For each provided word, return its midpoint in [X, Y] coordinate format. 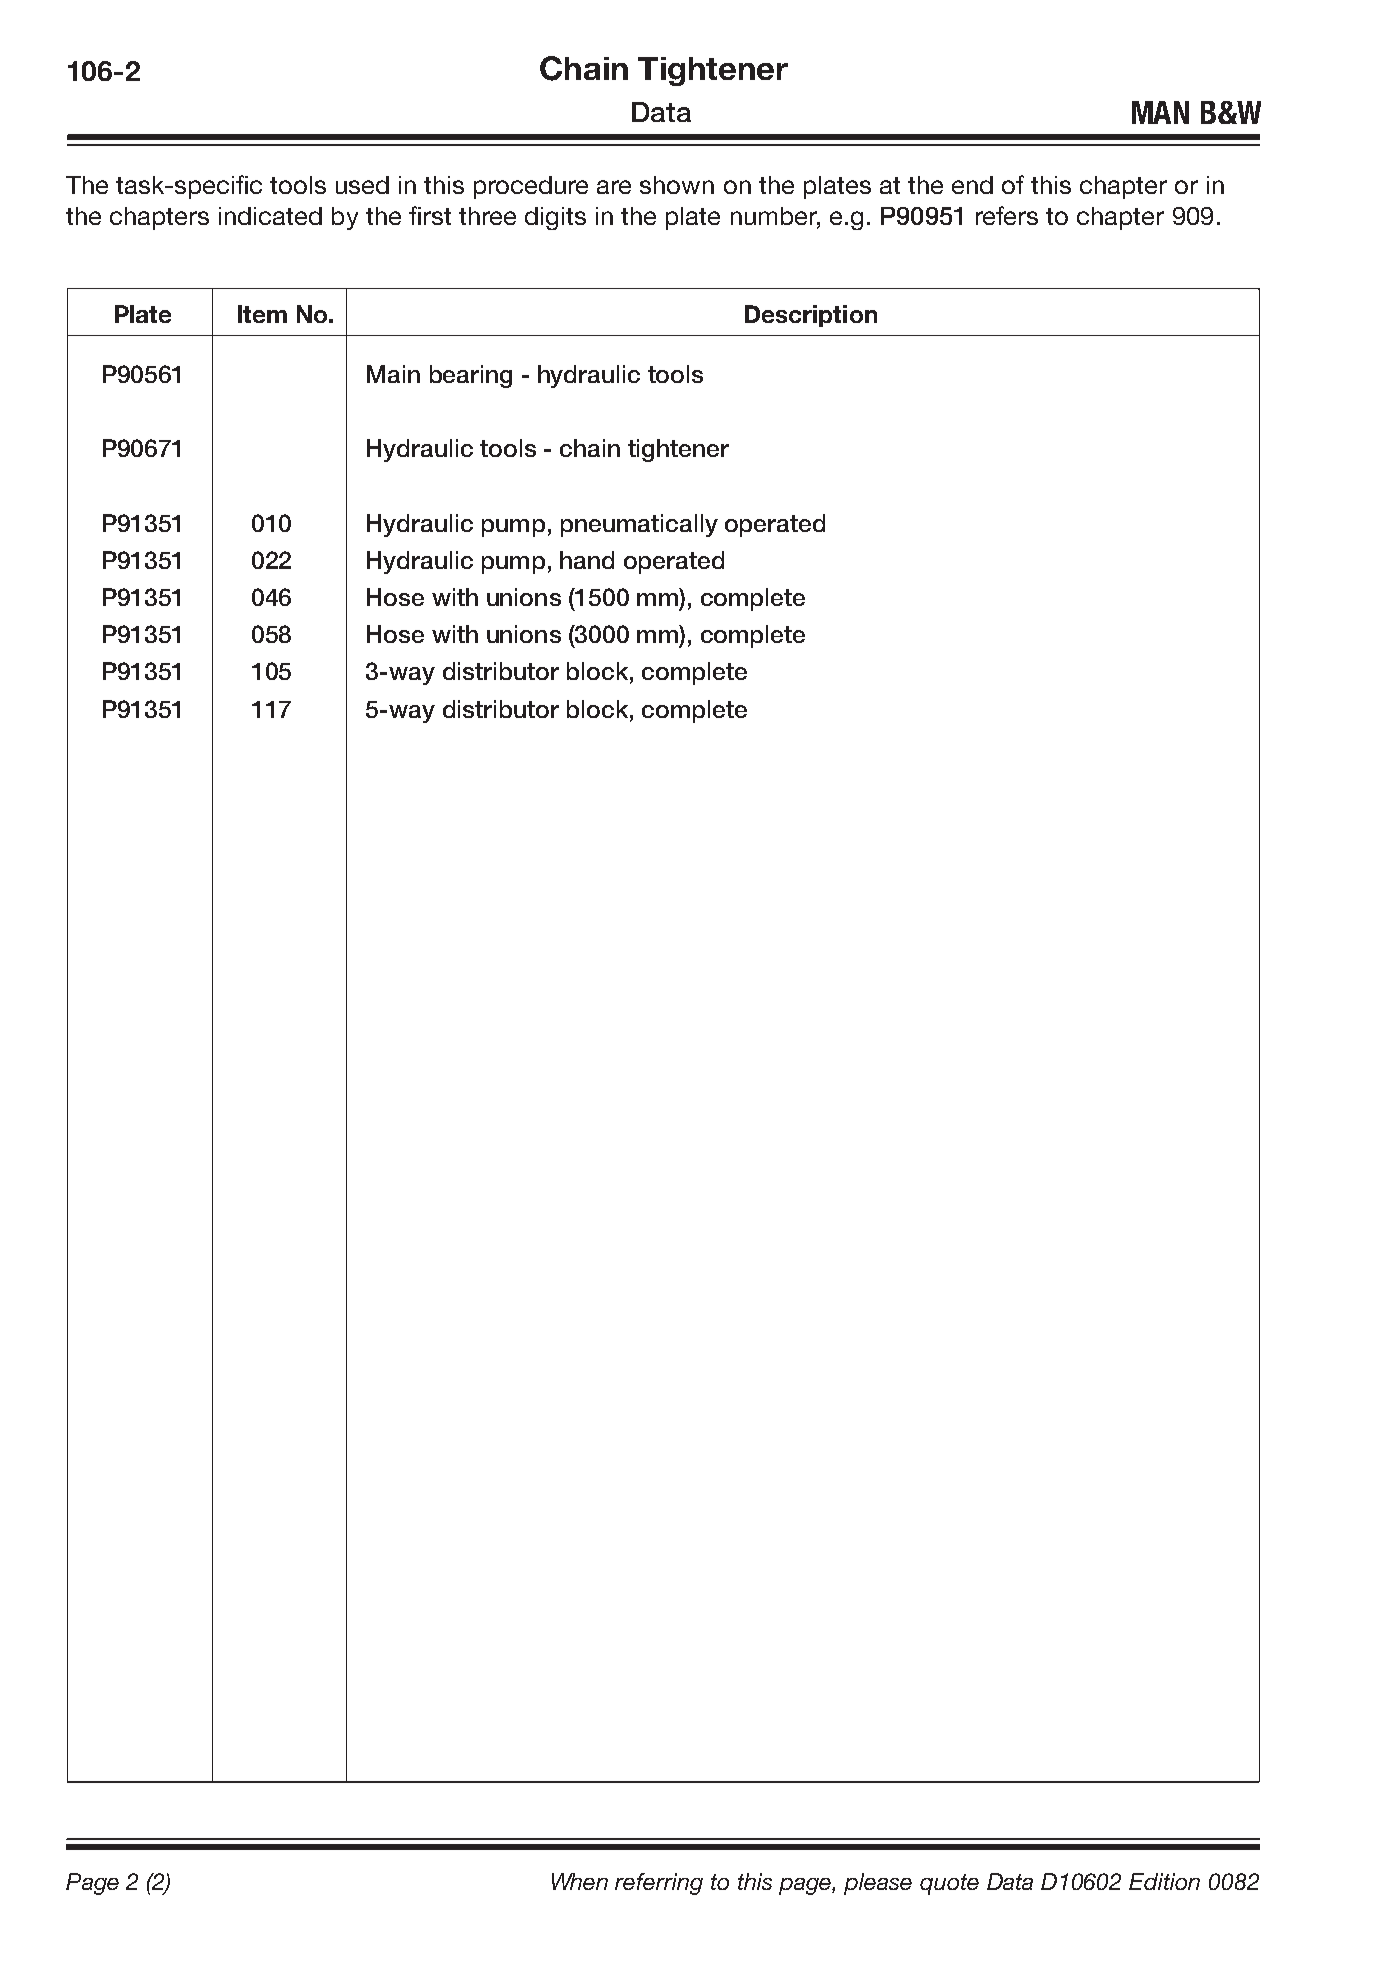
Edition [1164, 1881]
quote [949, 1884]
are [614, 187]
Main [393, 374]
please [878, 1884]
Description [811, 316]
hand [587, 560]
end [972, 185]
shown [677, 185]
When [580, 1881]
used [362, 185]
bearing [471, 376]
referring [659, 1884]
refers [1007, 215]
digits [555, 218]
